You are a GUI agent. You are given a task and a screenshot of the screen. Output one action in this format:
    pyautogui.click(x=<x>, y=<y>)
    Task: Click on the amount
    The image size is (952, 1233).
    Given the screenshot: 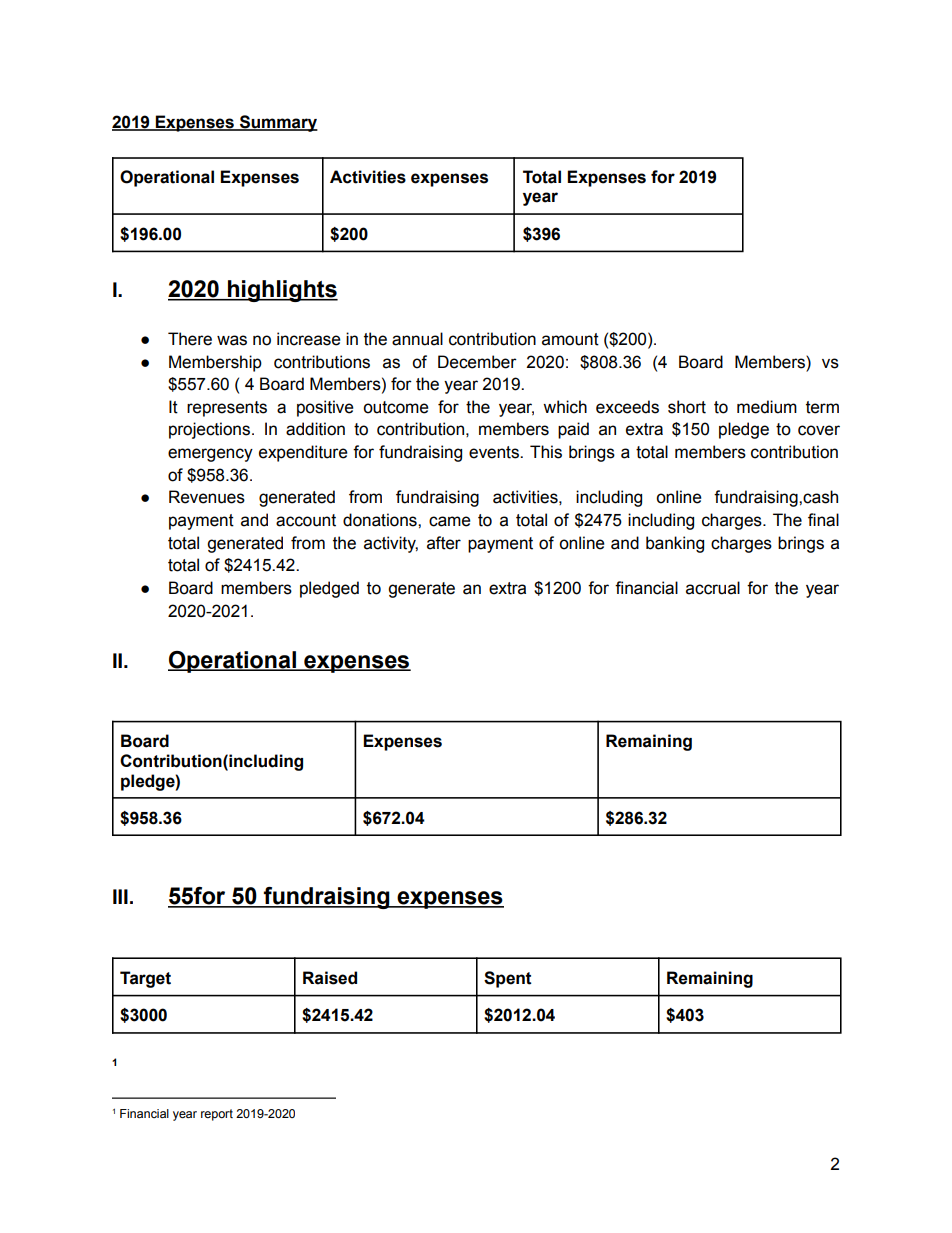 What is the action you would take?
    pyautogui.click(x=570, y=339)
